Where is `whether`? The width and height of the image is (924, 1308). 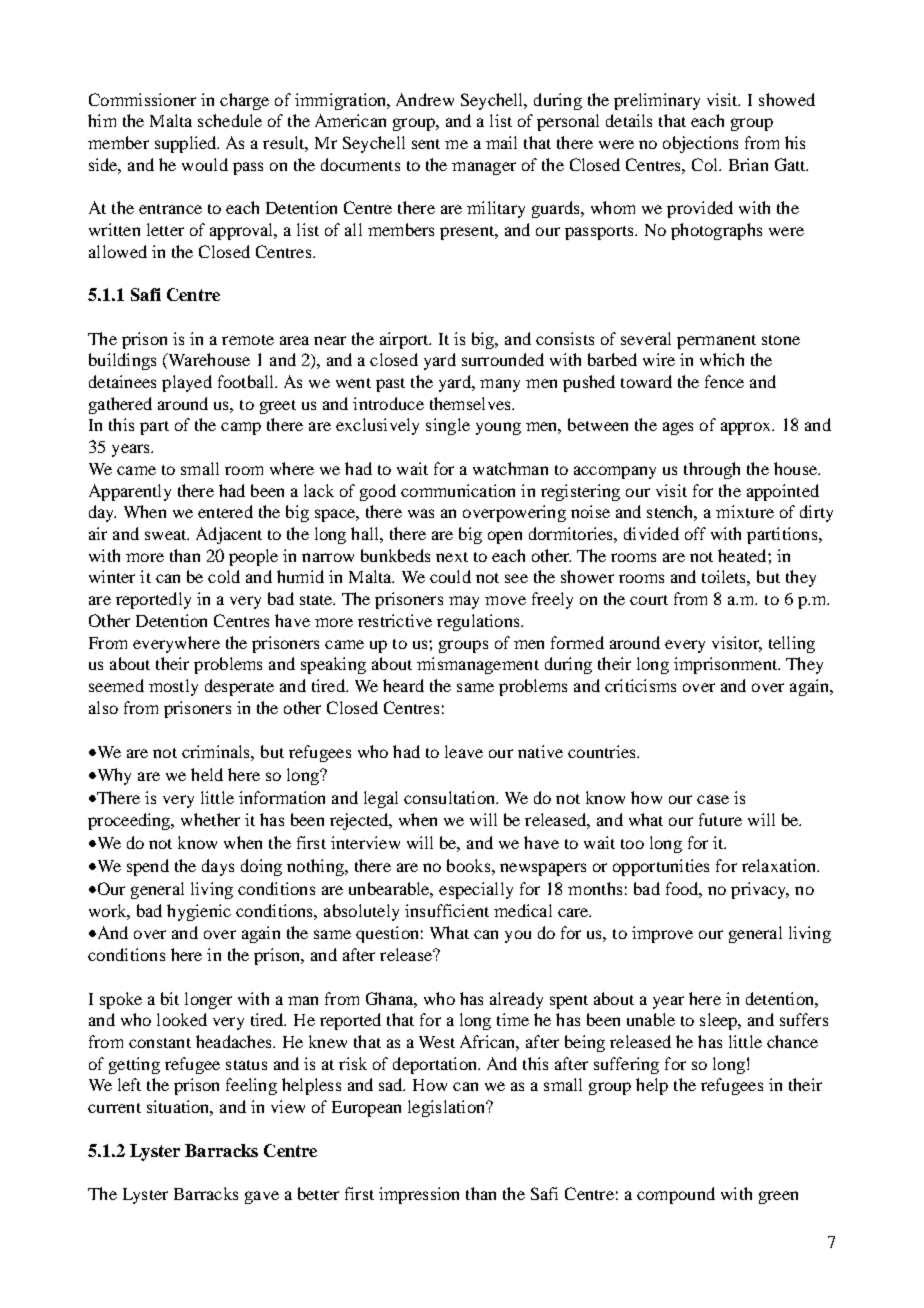
whether is located at coordinates (210, 819).
